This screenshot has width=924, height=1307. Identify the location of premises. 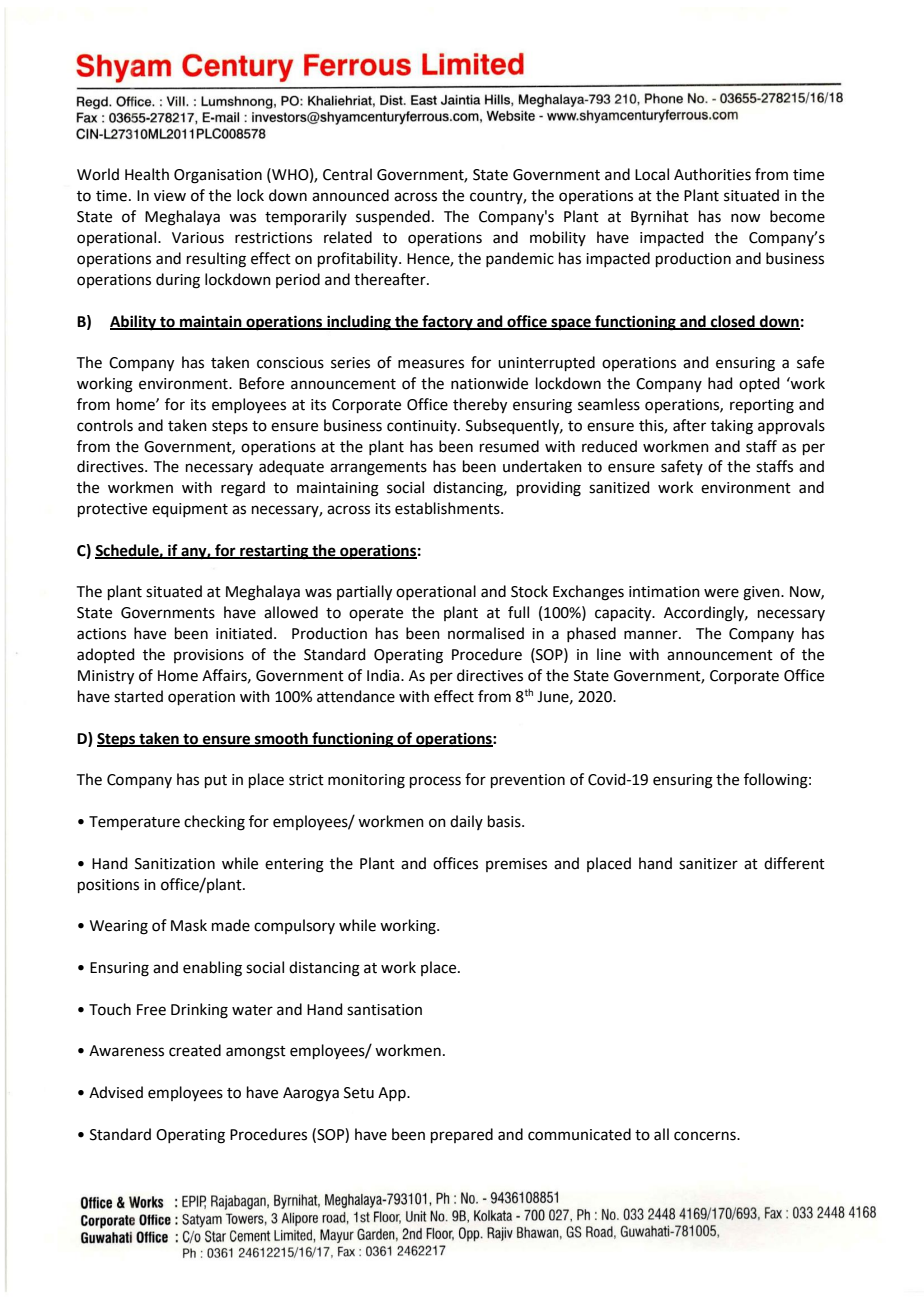
(516, 865).
